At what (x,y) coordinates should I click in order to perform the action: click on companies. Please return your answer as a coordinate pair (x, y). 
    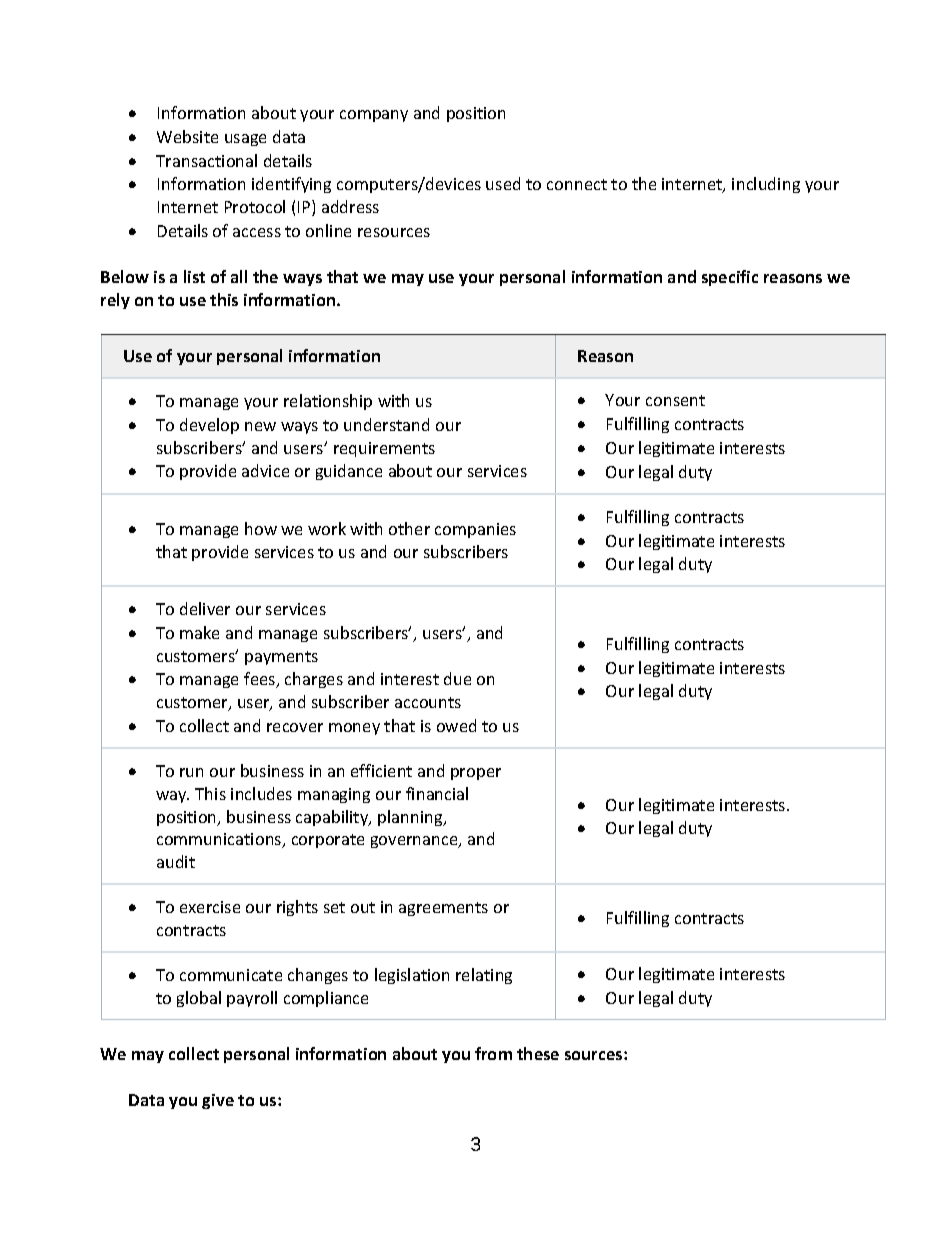
    Looking at the image, I should click on (475, 530).
